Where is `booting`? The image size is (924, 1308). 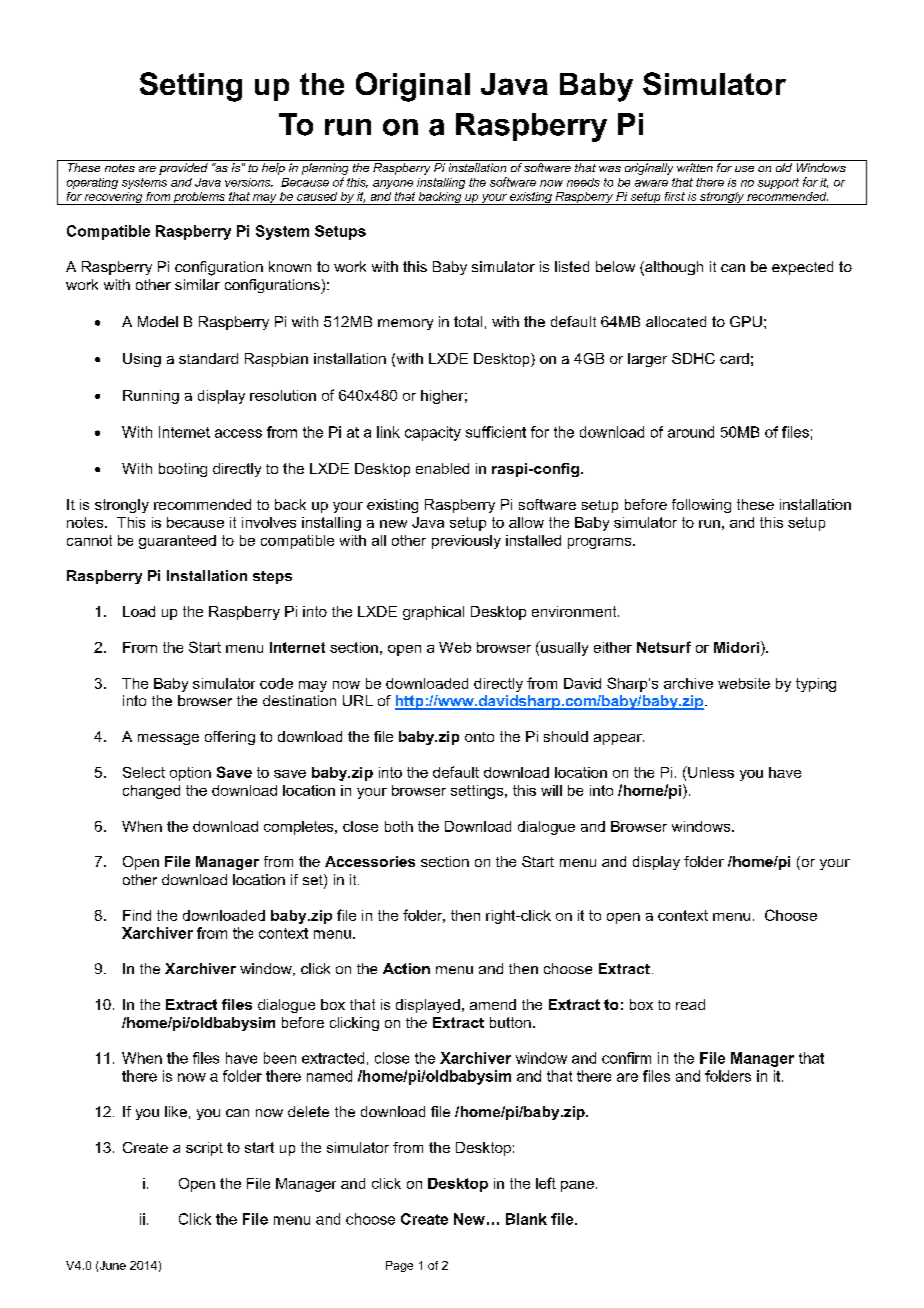 booting is located at coordinates (183, 470).
